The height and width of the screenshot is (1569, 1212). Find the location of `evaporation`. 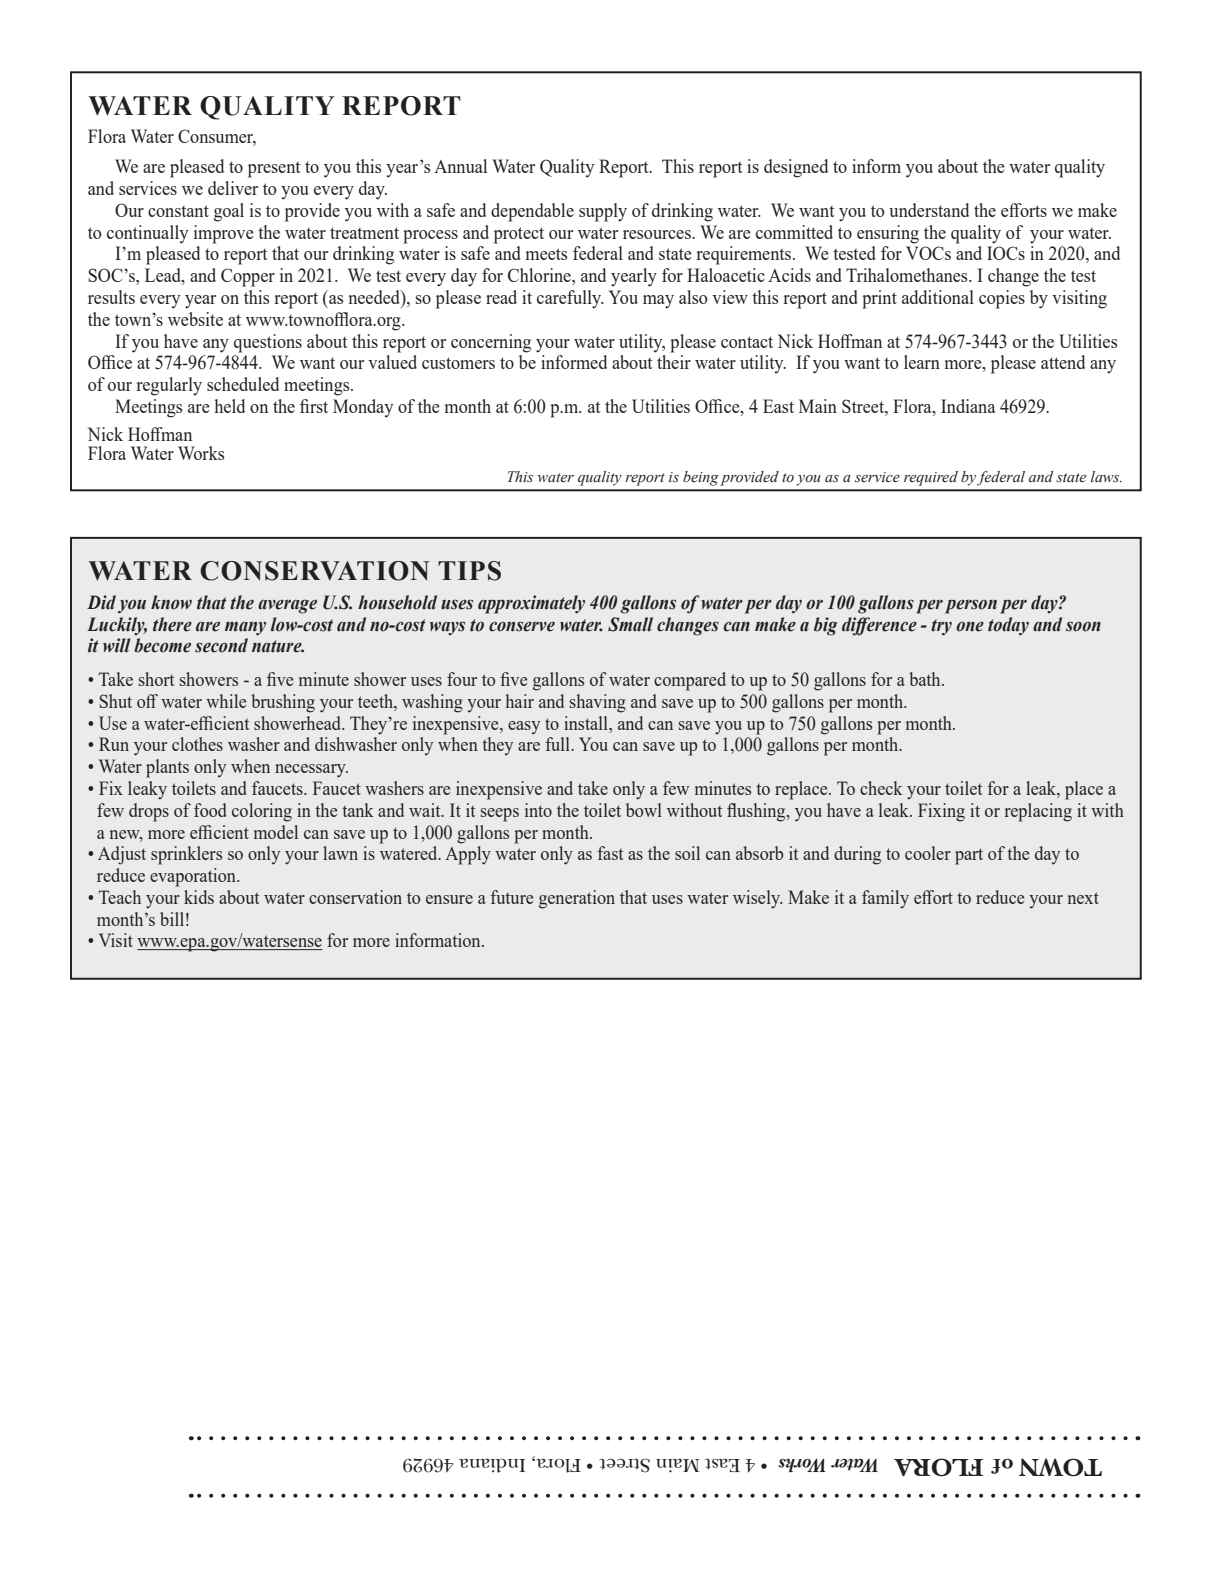

evaporation is located at coordinates (194, 877).
